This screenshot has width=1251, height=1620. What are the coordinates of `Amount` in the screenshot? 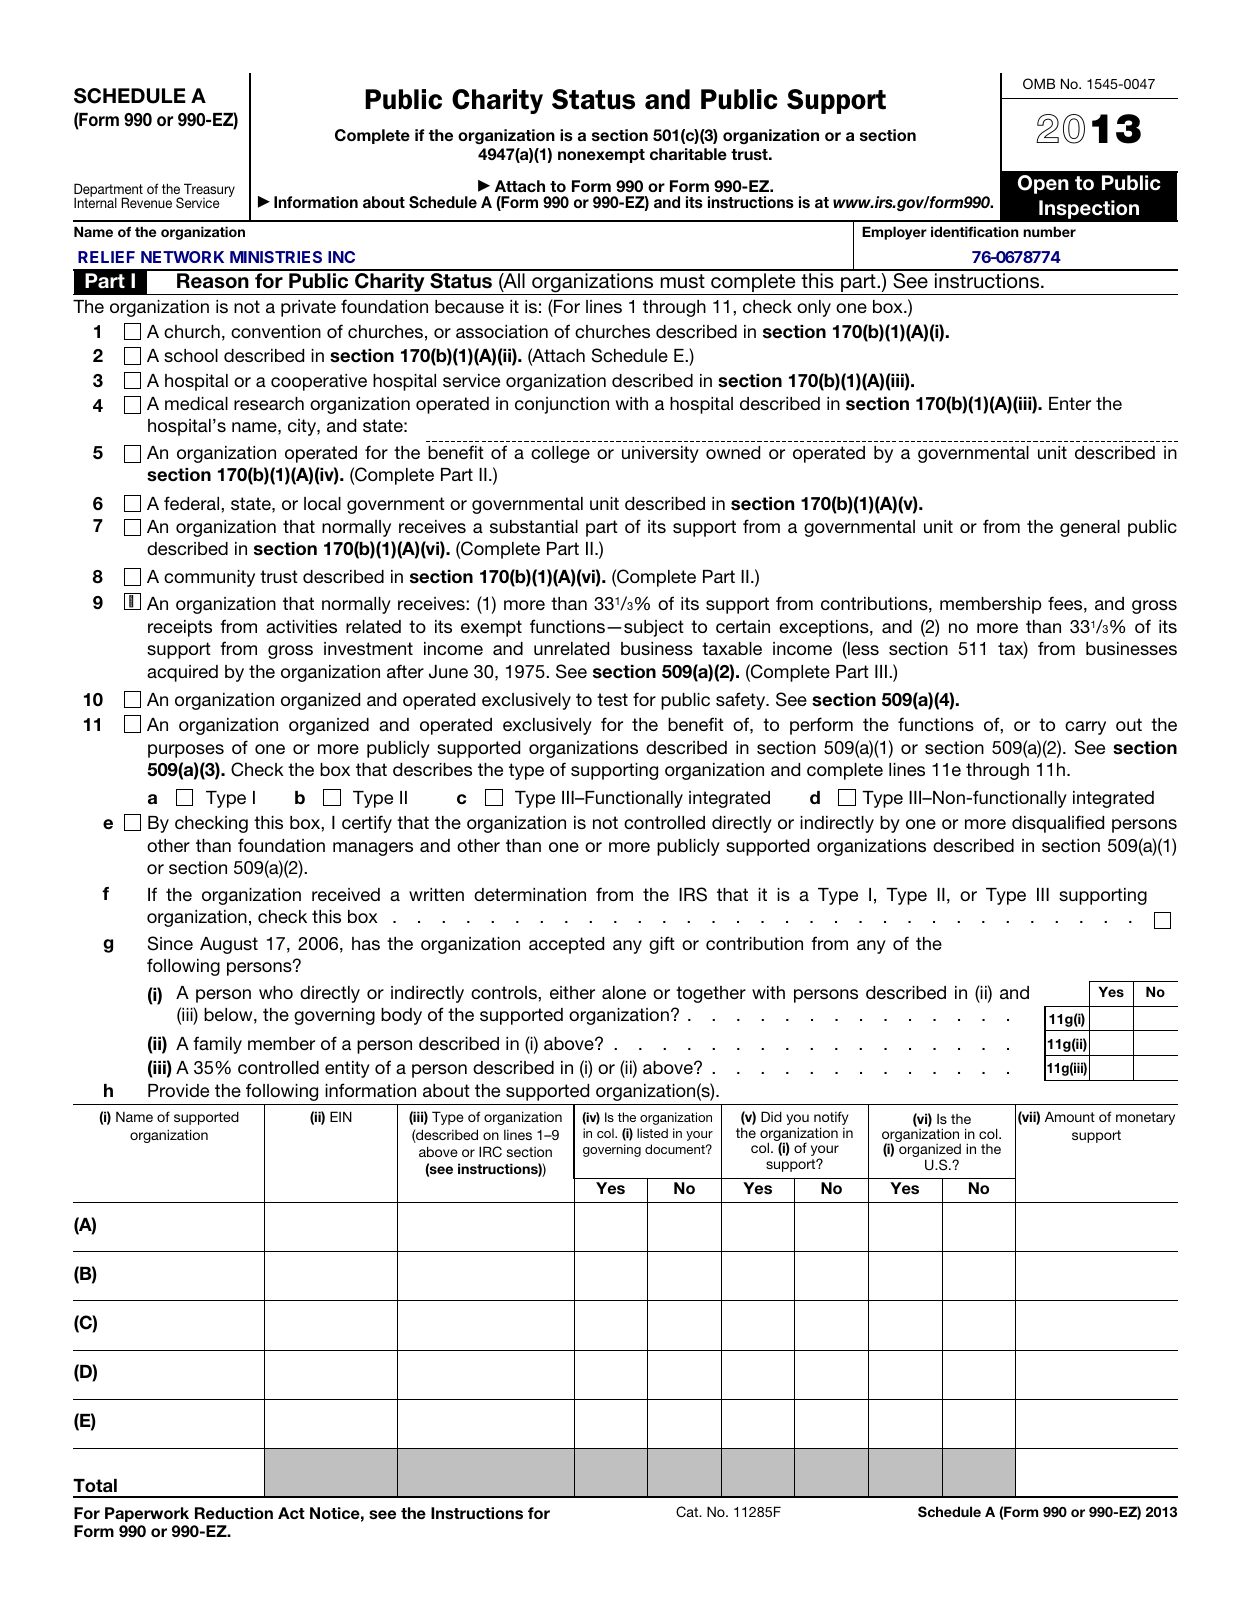 It's located at (1070, 1116).
